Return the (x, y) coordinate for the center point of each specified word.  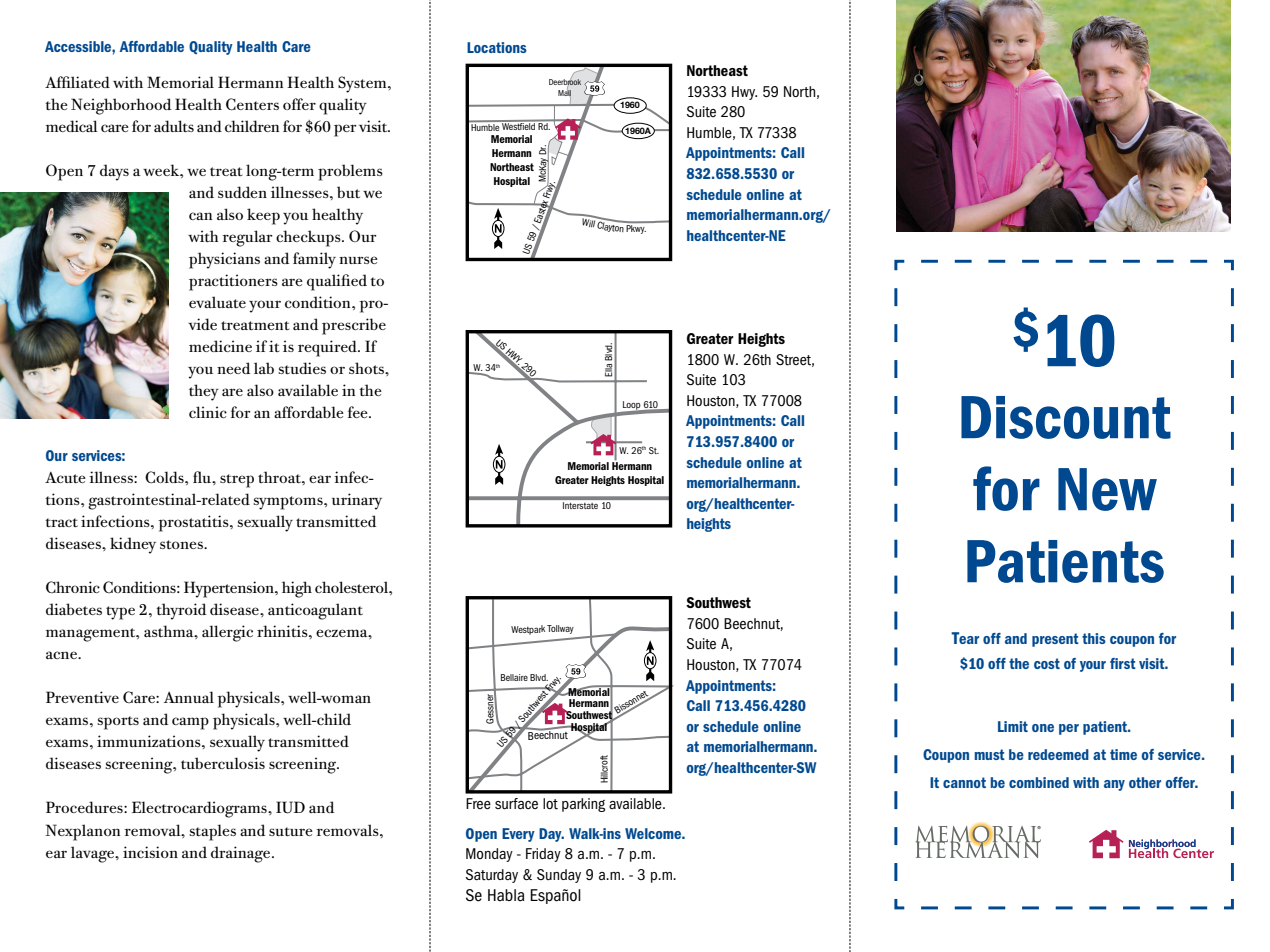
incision (150, 852)
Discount (1066, 417)
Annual (189, 697)
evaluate (217, 302)
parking (583, 805)
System (363, 84)
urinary (357, 501)
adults (174, 126)
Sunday (559, 876)
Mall (564, 93)
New (1107, 489)
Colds (165, 477)
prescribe (354, 326)
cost (1047, 663)
